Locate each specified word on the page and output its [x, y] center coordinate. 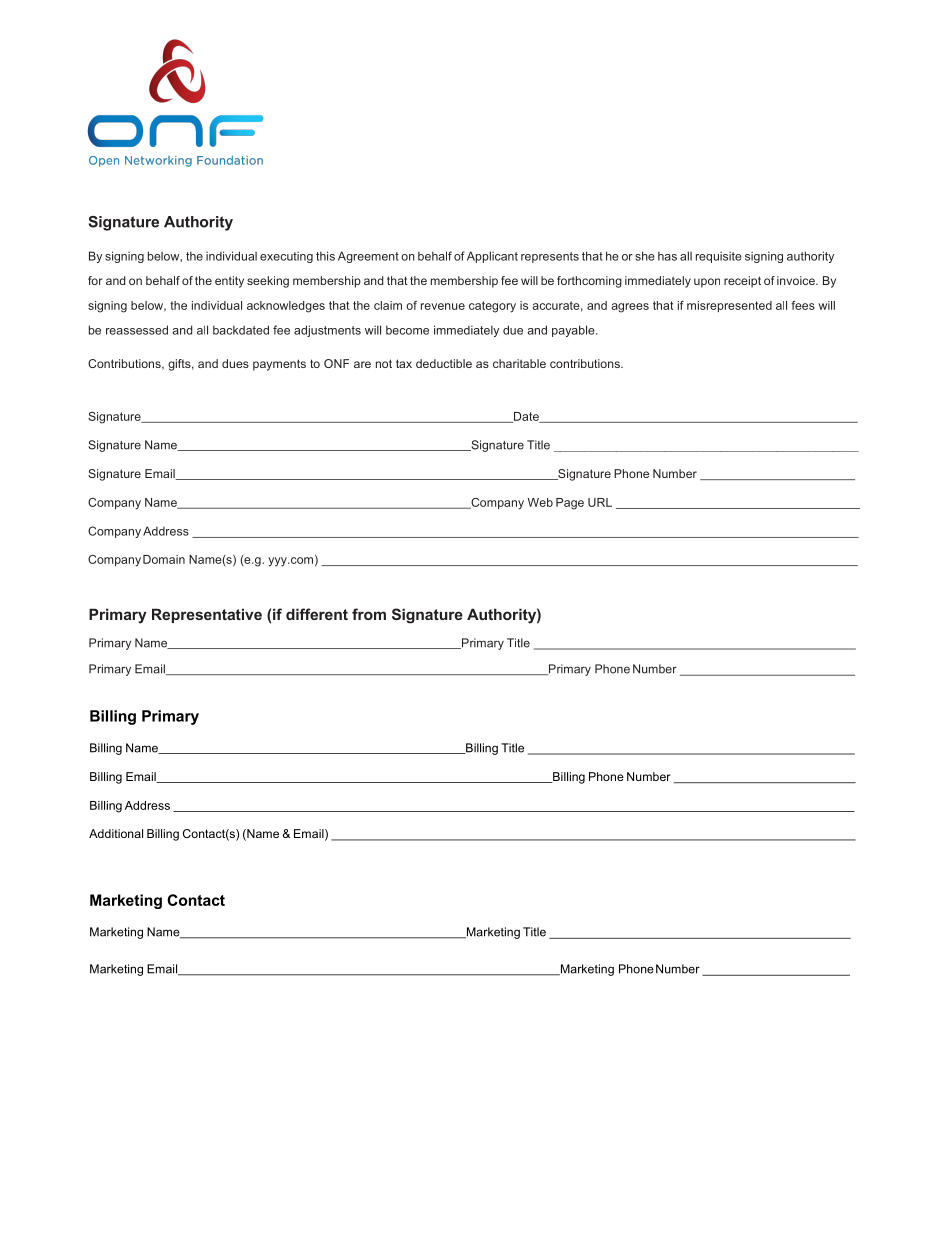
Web [540, 502]
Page [570, 504]
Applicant [492, 257]
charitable [519, 363]
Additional [116, 833]
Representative [207, 615]
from [369, 614]
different [317, 614]
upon [707, 283]
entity [229, 282]
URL [600, 502]
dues [235, 363]
